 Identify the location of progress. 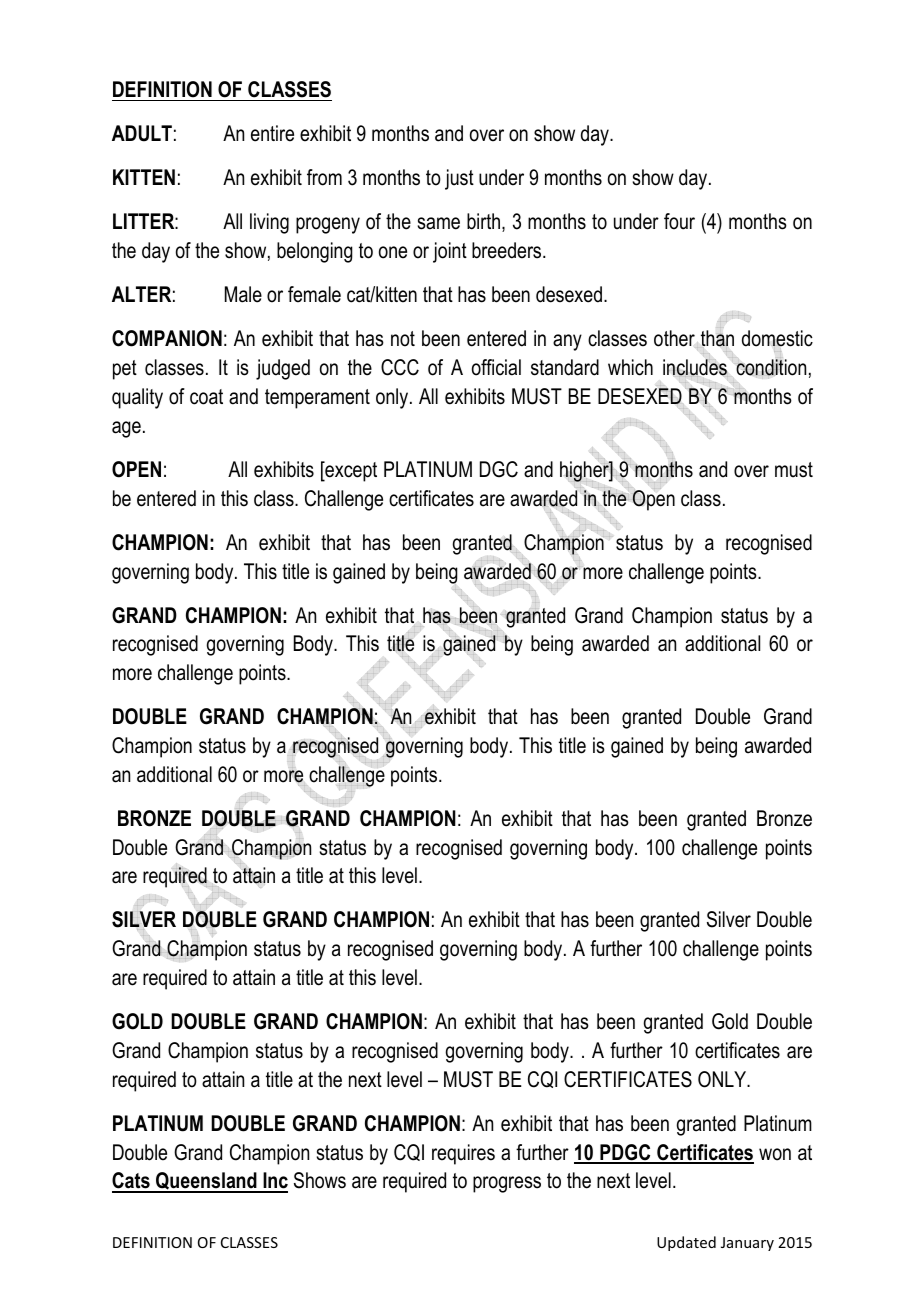
(507, 1184).
